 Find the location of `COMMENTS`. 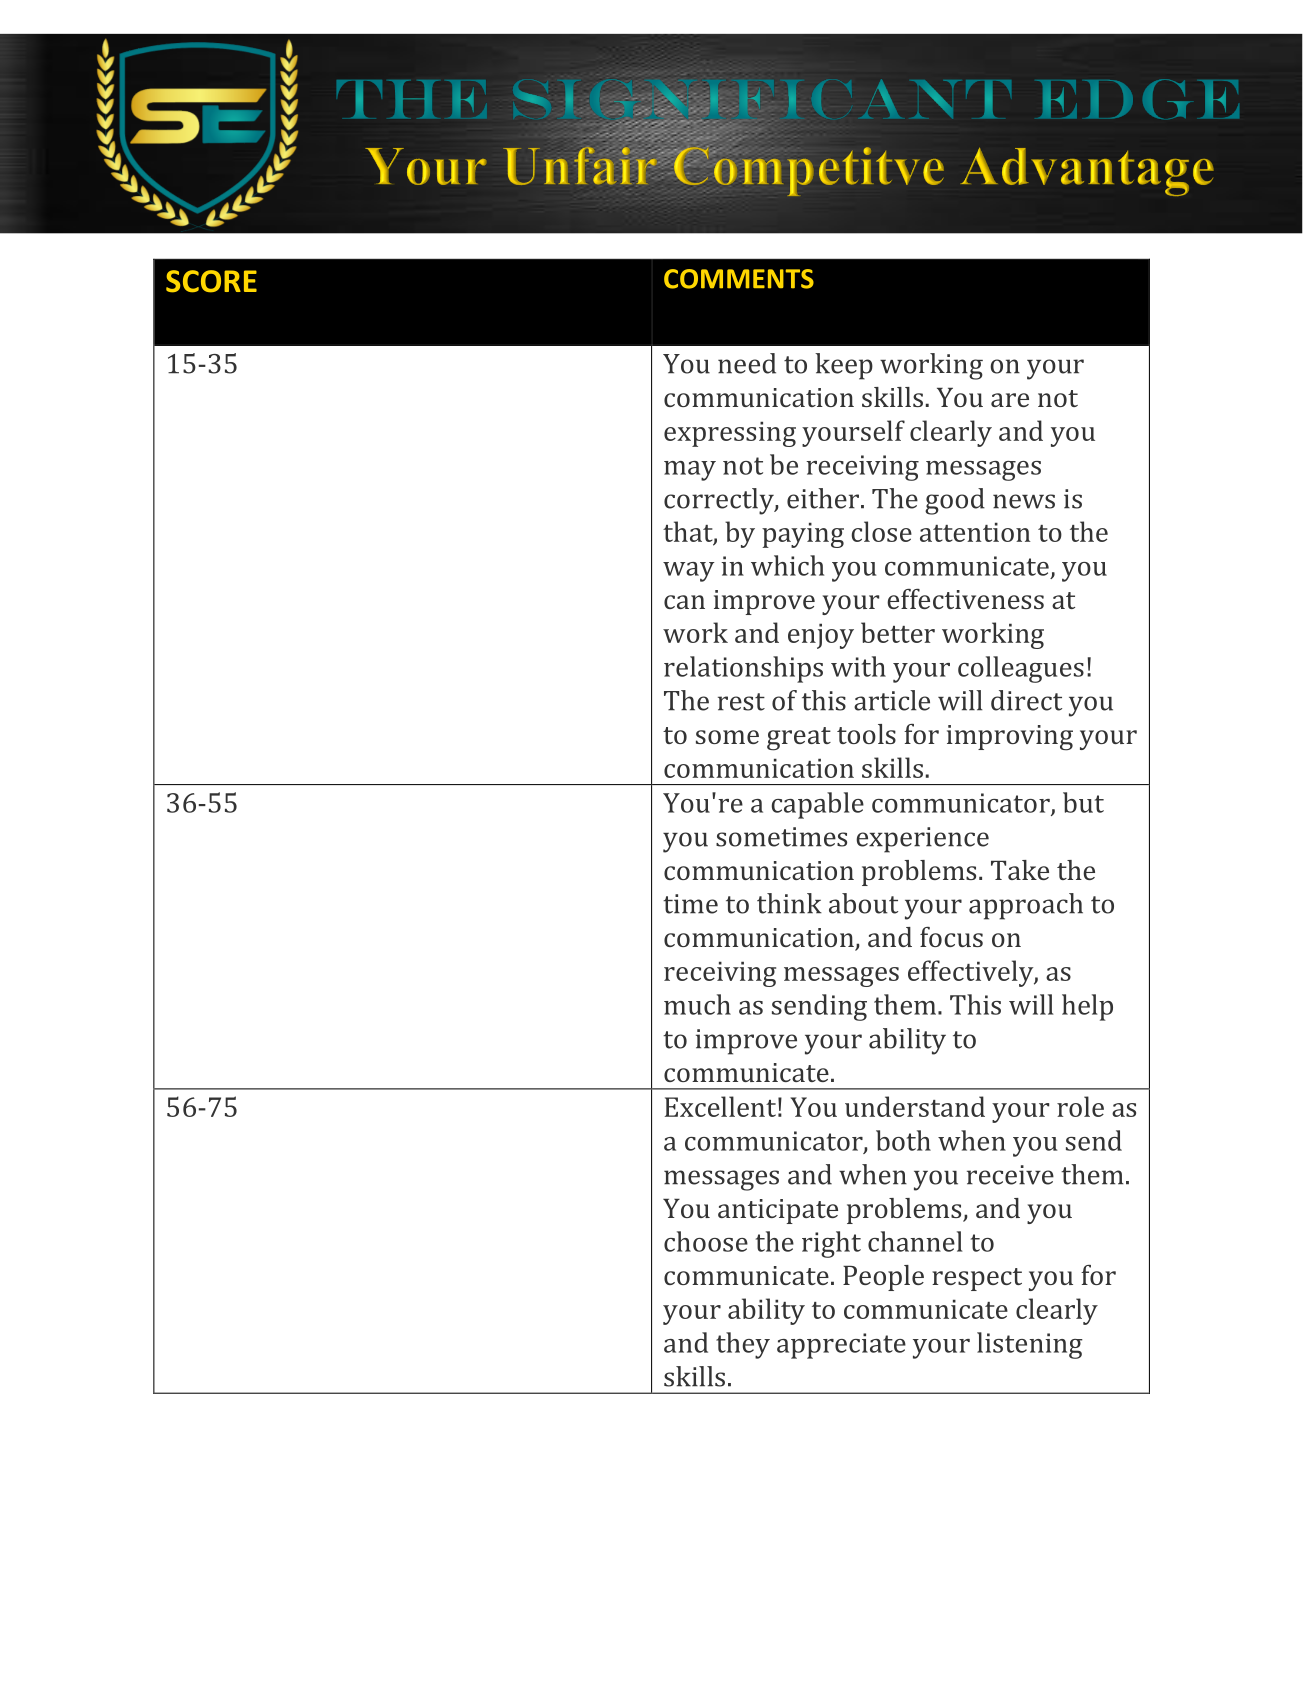

COMMENTS is located at coordinates (739, 279).
